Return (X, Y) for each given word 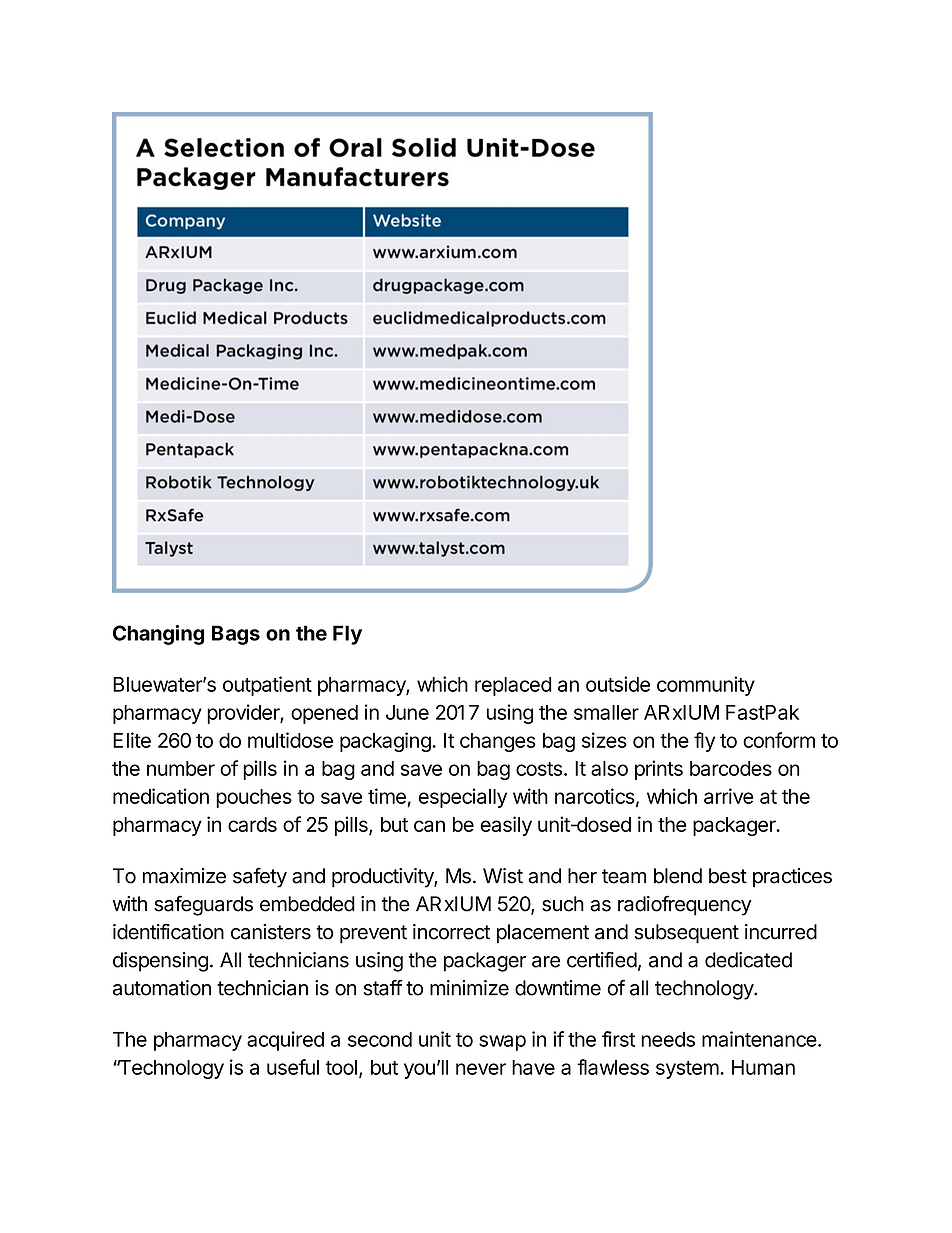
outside (618, 684)
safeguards (203, 905)
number (181, 768)
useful (293, 1067)
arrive (729, 796)
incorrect (451, 932)
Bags (236, 635)
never (481, 1069)
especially (463, 798)
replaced (513, 686)
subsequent (686, 934)
